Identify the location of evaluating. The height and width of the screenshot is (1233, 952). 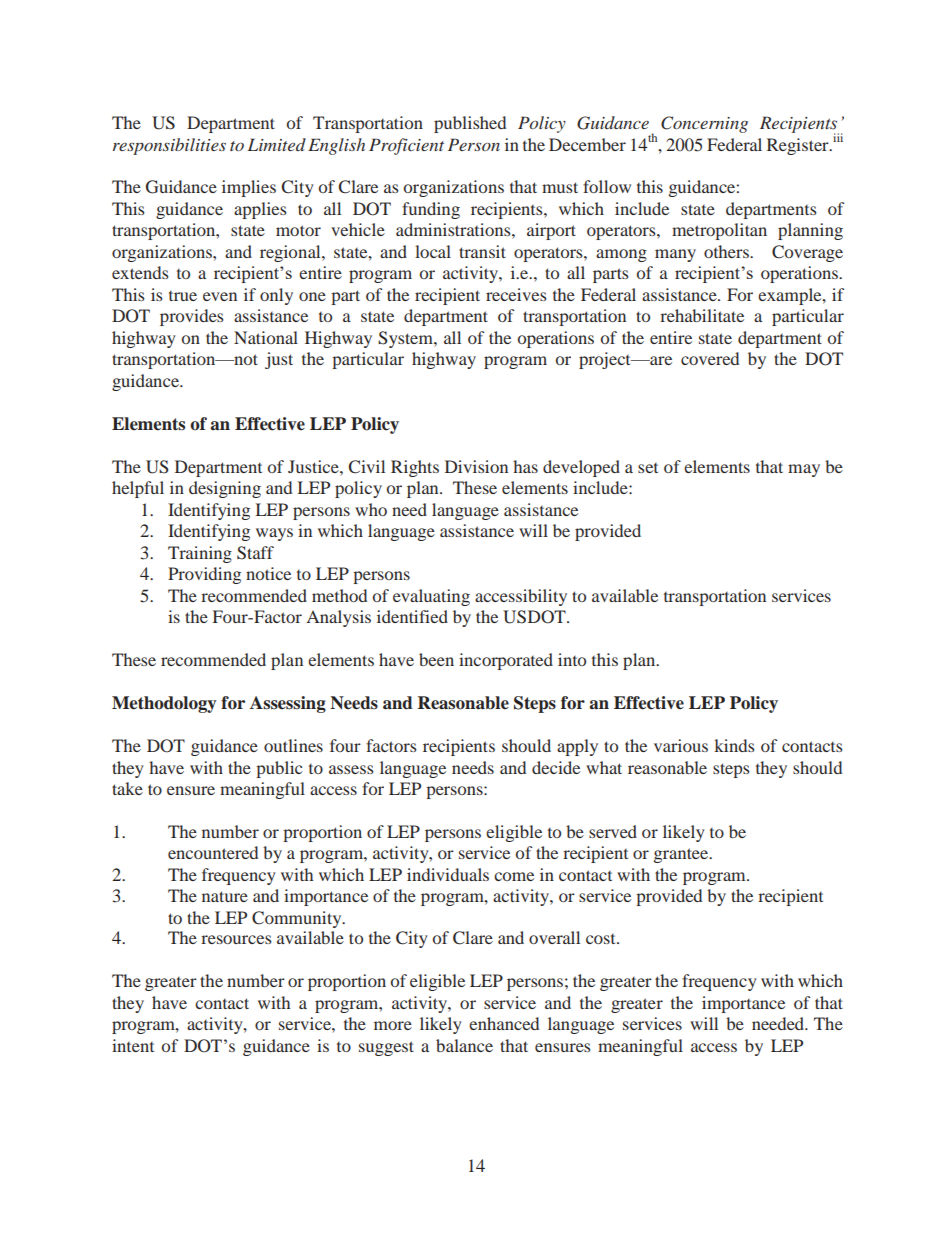
(431, 597).
